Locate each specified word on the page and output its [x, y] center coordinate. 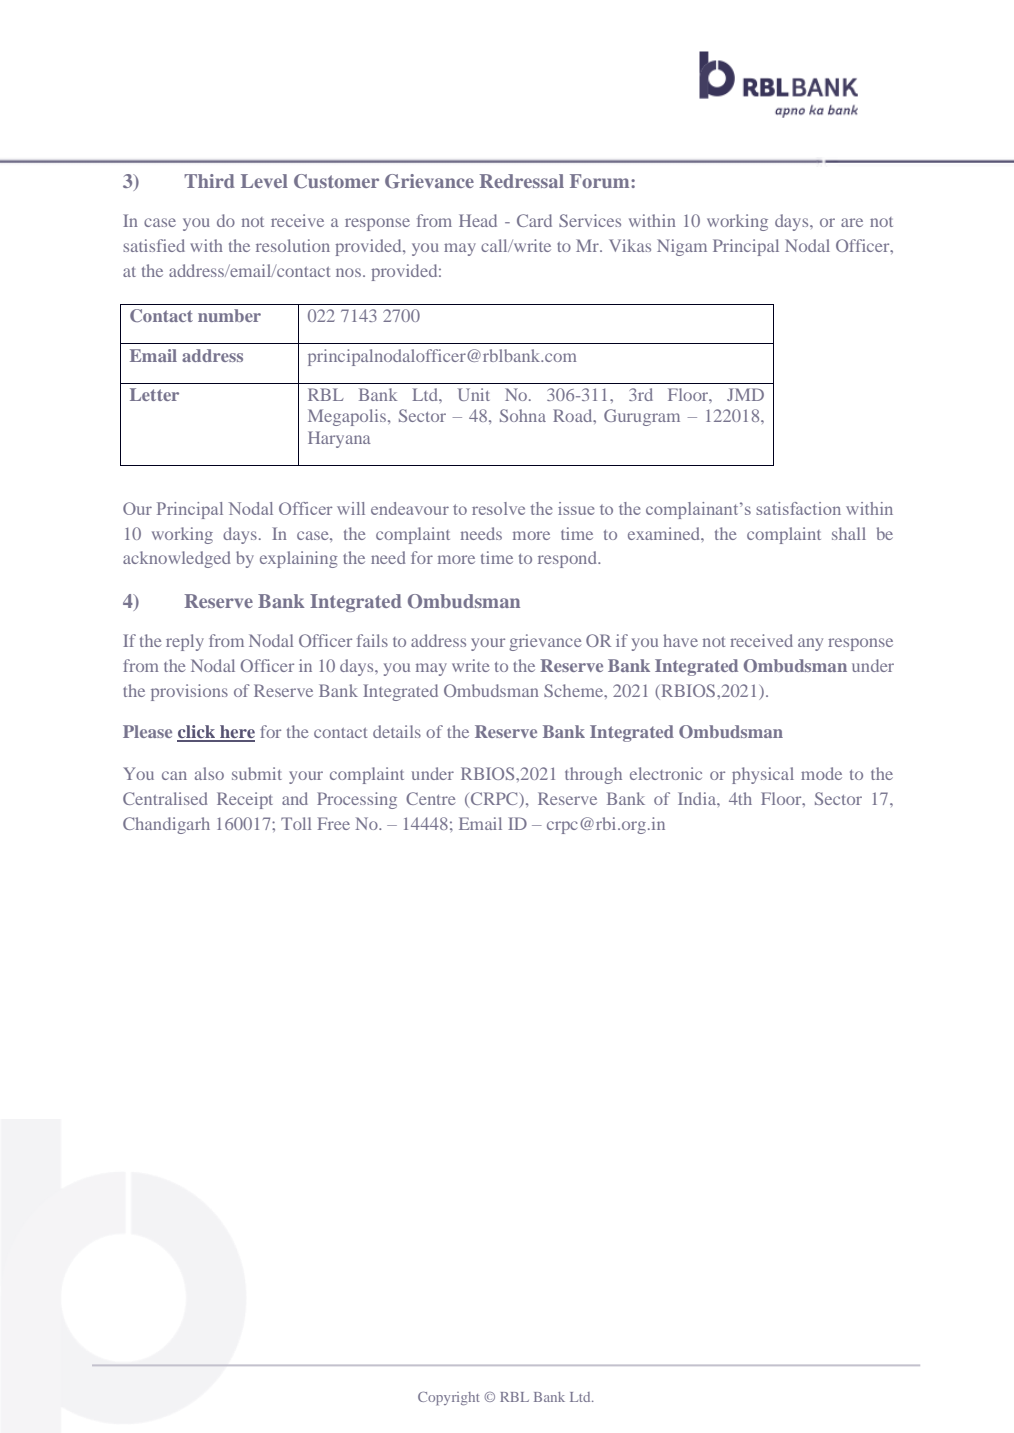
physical [763, 775]
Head [478, 220]
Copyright [449, 1398]
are [852, 222]
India [698, 798]
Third [209, 181]
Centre [431, 798]
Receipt [245, 800]
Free [334, 823]
